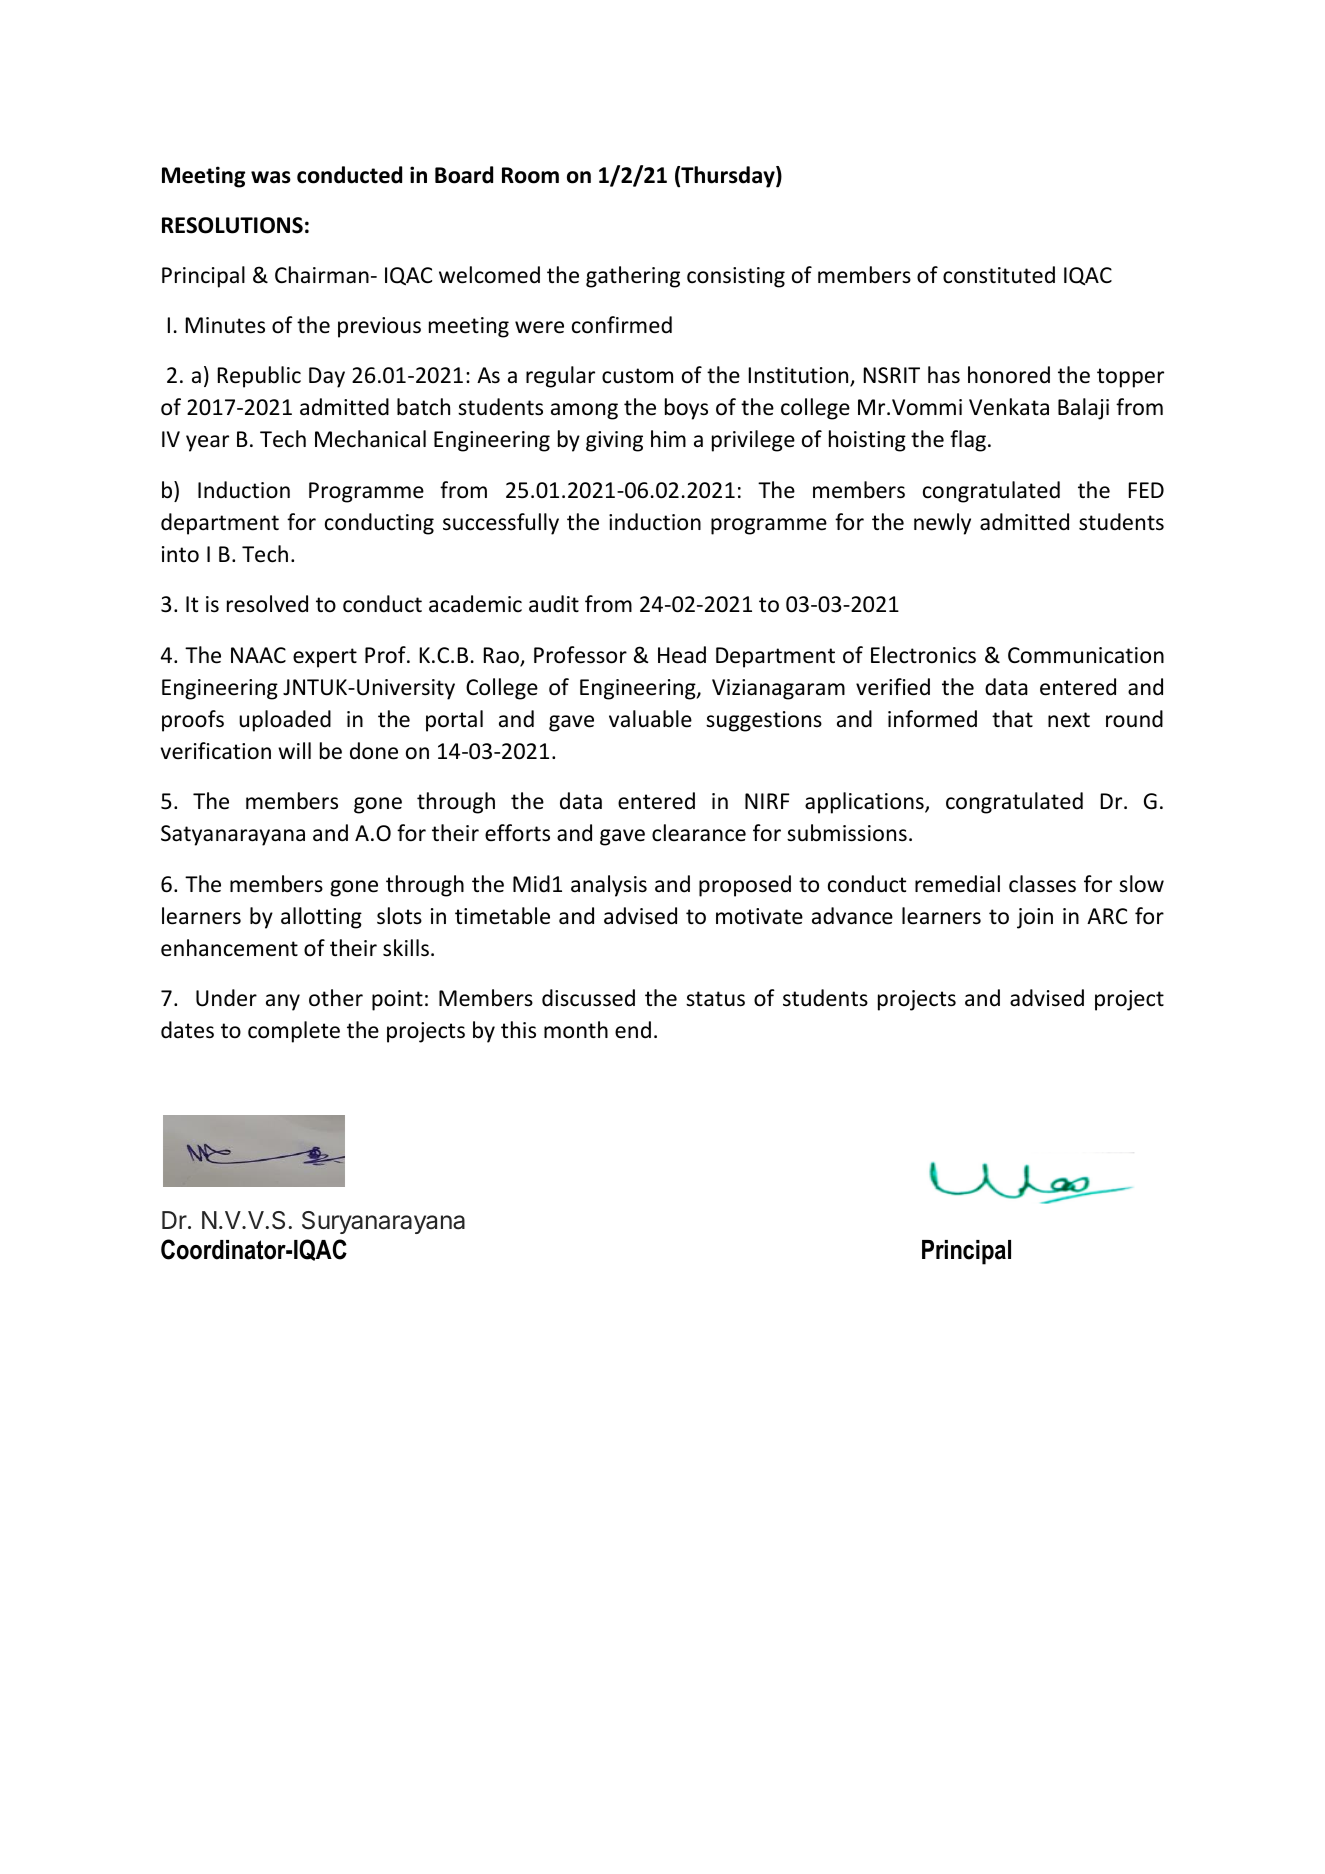  Describe the element at coordinates (999, 275) in the image. I see `constituted` at that location.
